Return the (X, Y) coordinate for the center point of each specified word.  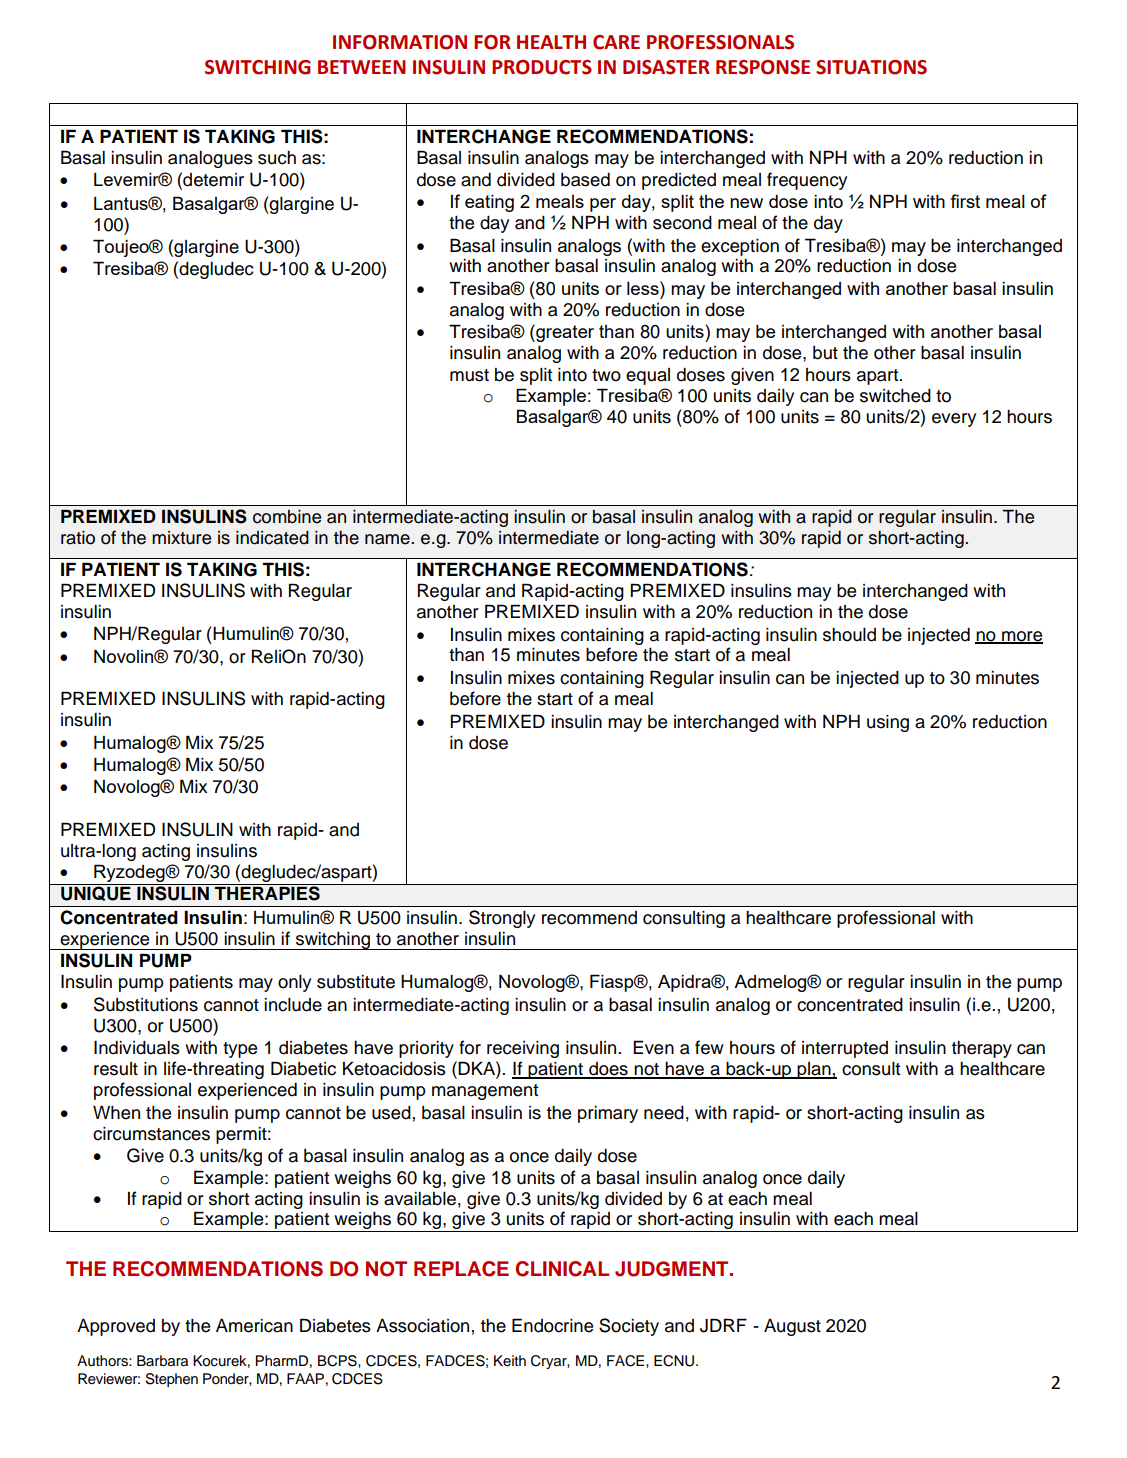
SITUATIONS (871, 67)
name (387, 539)
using (888, 723)
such (277, 158)
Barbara (162, 1361)
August (792, 1327)
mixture (181, 538)
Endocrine (552, 1325)
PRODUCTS (542, 67)
